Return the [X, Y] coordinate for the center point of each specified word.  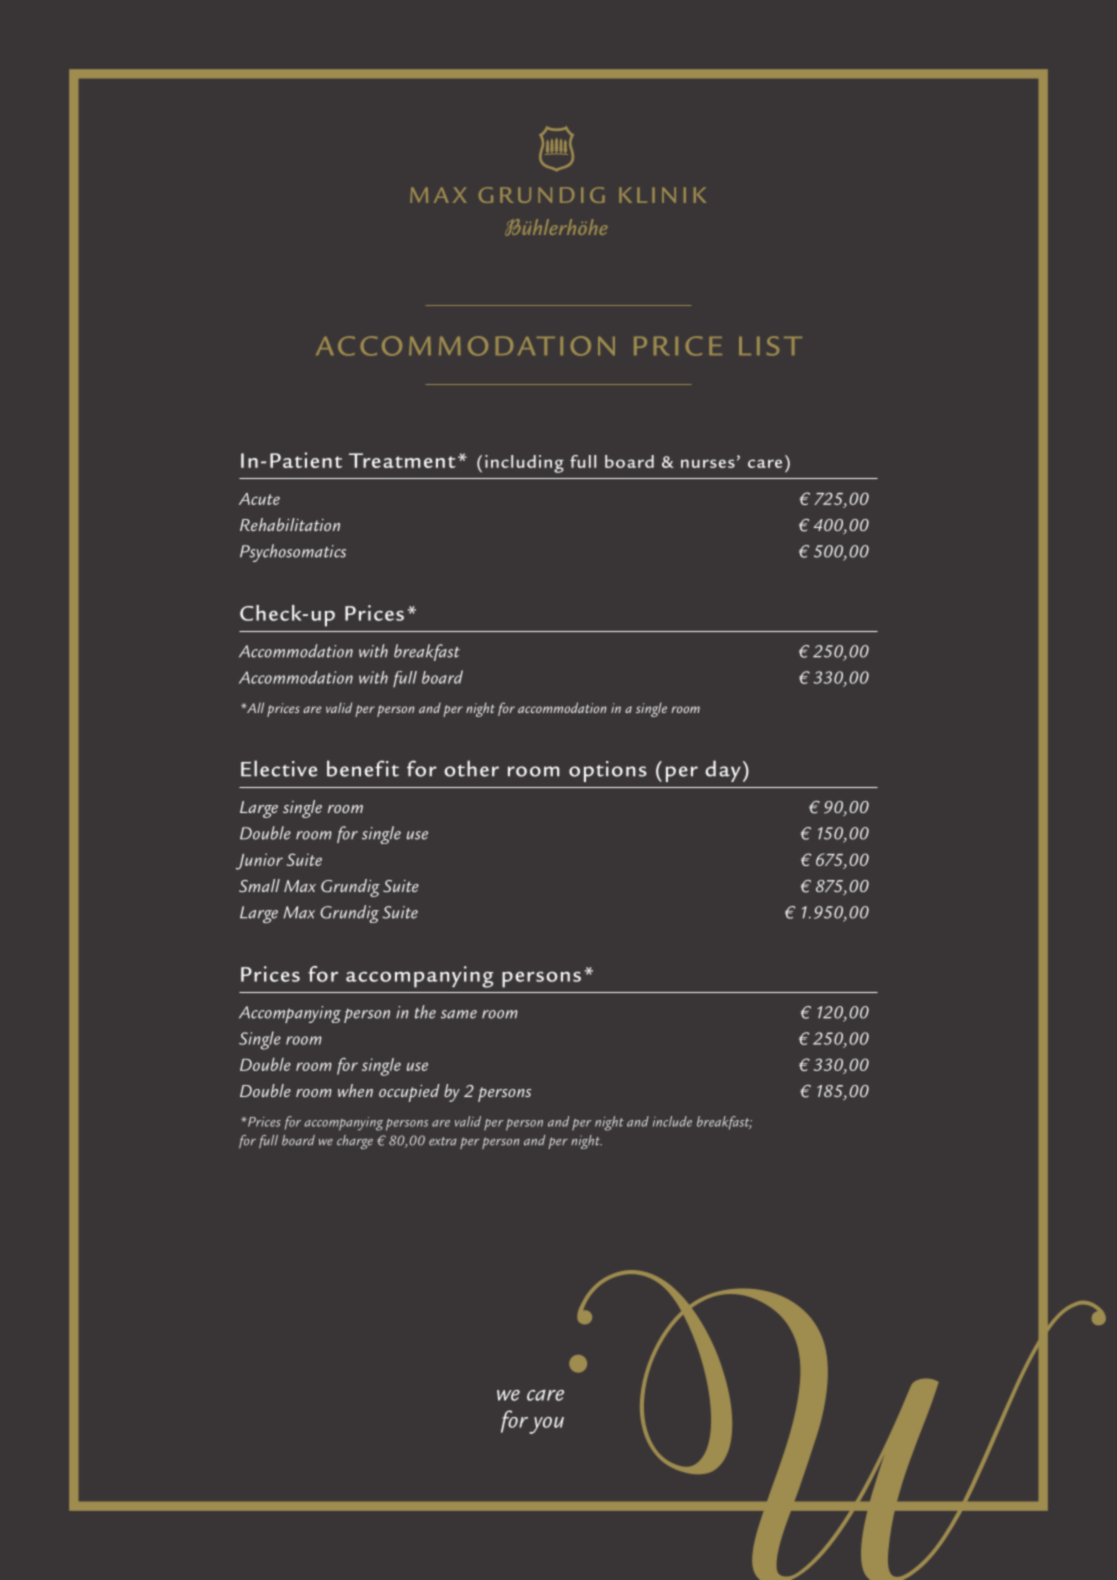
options [608, 771]
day [723, 771]
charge [355, 1142]
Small [259, 885]
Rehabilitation [290, 524]
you [546, 1425]
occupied [409, 1093]
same [459, 1014]
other [471, 768]
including [524, 464]
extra [443, 1141]
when [355, 1090]
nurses [708, 463]
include [672, 1121]
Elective [279, 768]
